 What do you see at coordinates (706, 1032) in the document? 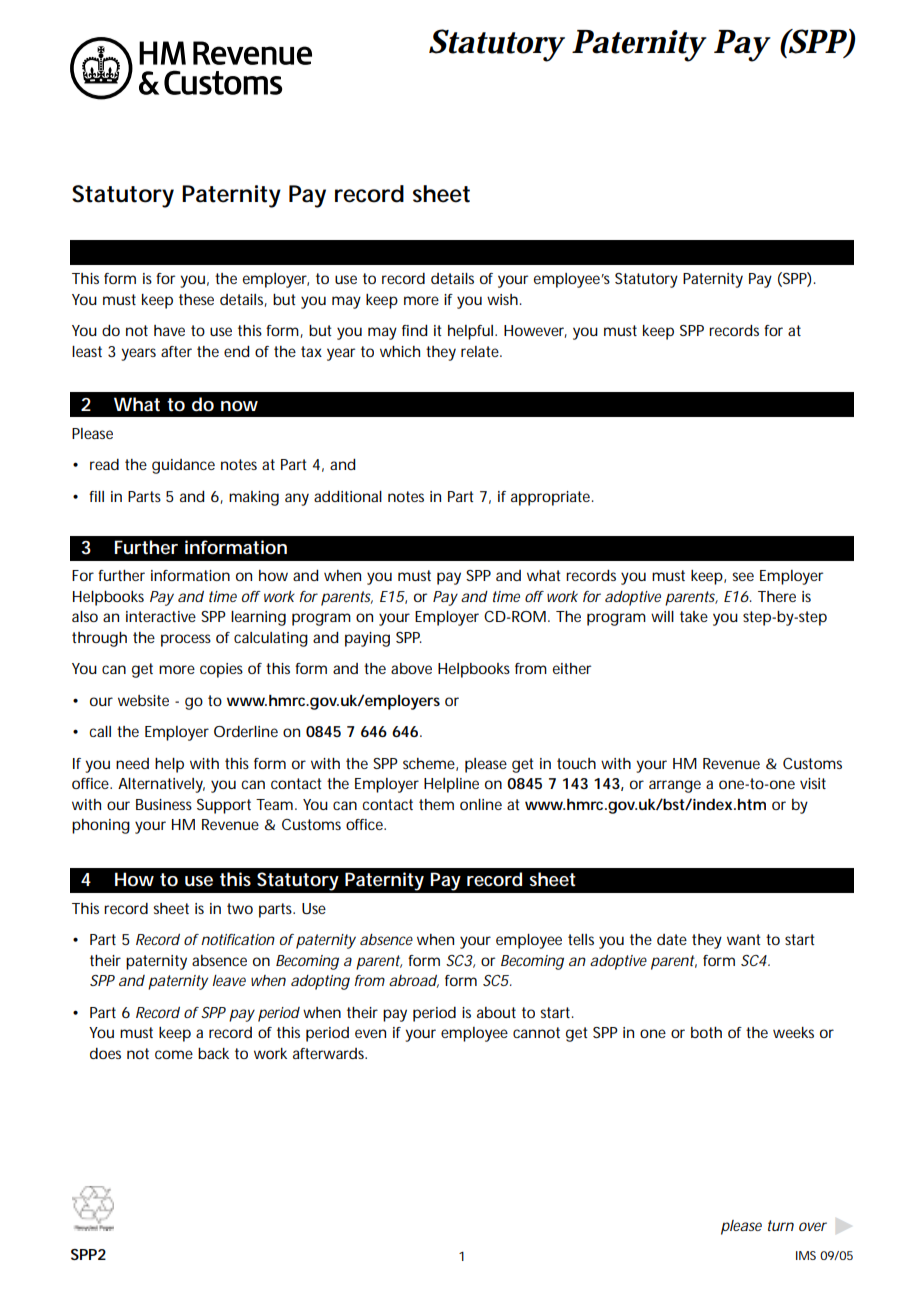
I see `both` at bounding box center [706, 1032].
